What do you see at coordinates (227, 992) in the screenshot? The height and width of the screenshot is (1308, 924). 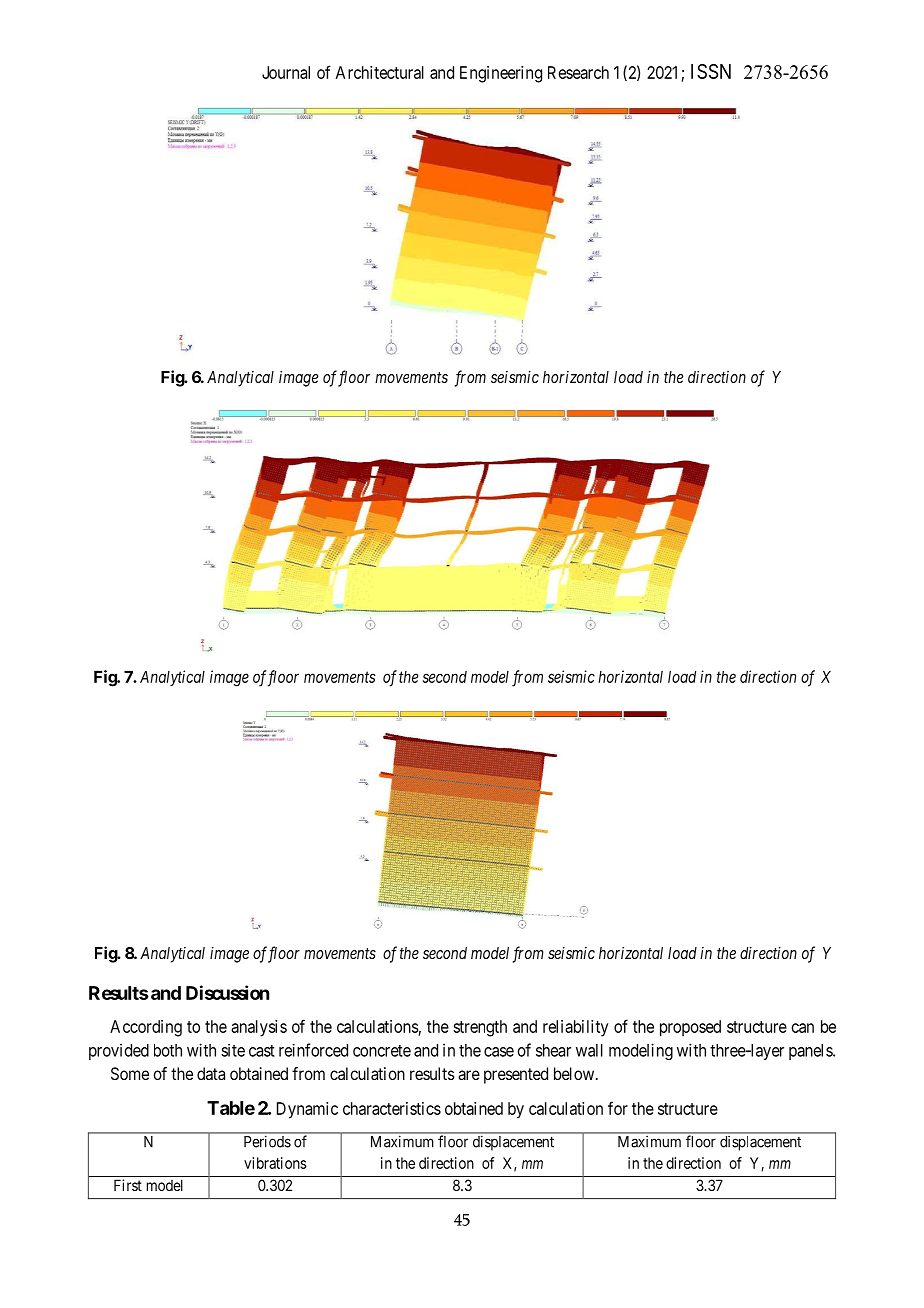 I see `Discussion` at bounding box center [227, 992].
